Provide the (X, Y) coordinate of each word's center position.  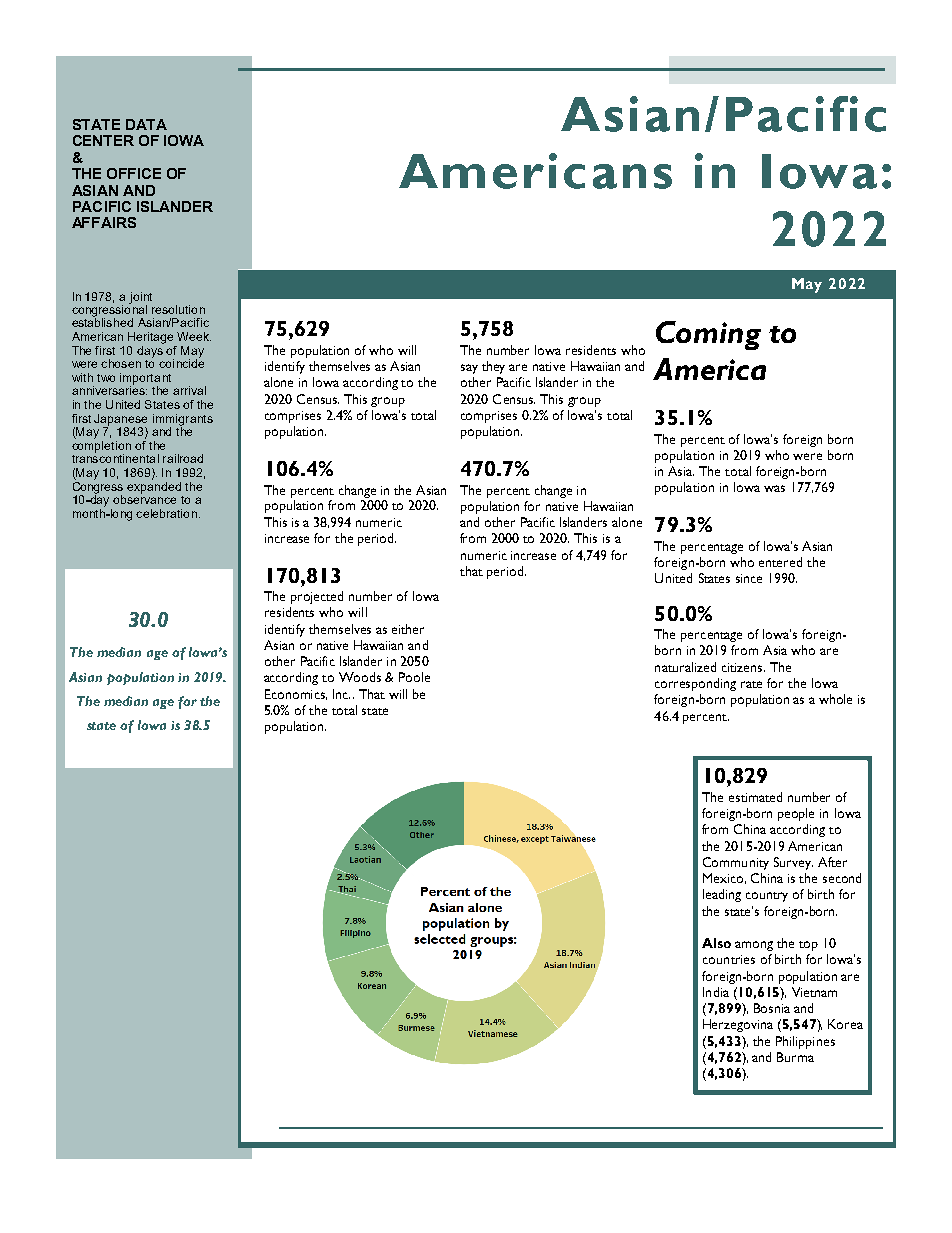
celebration (168, 513)
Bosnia (772, 1008)
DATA (146, 124)
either (408, 629)
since (749, 578)
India (716, 992)
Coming (708, 335)
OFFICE (134, 173)
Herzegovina (738, 1025)
